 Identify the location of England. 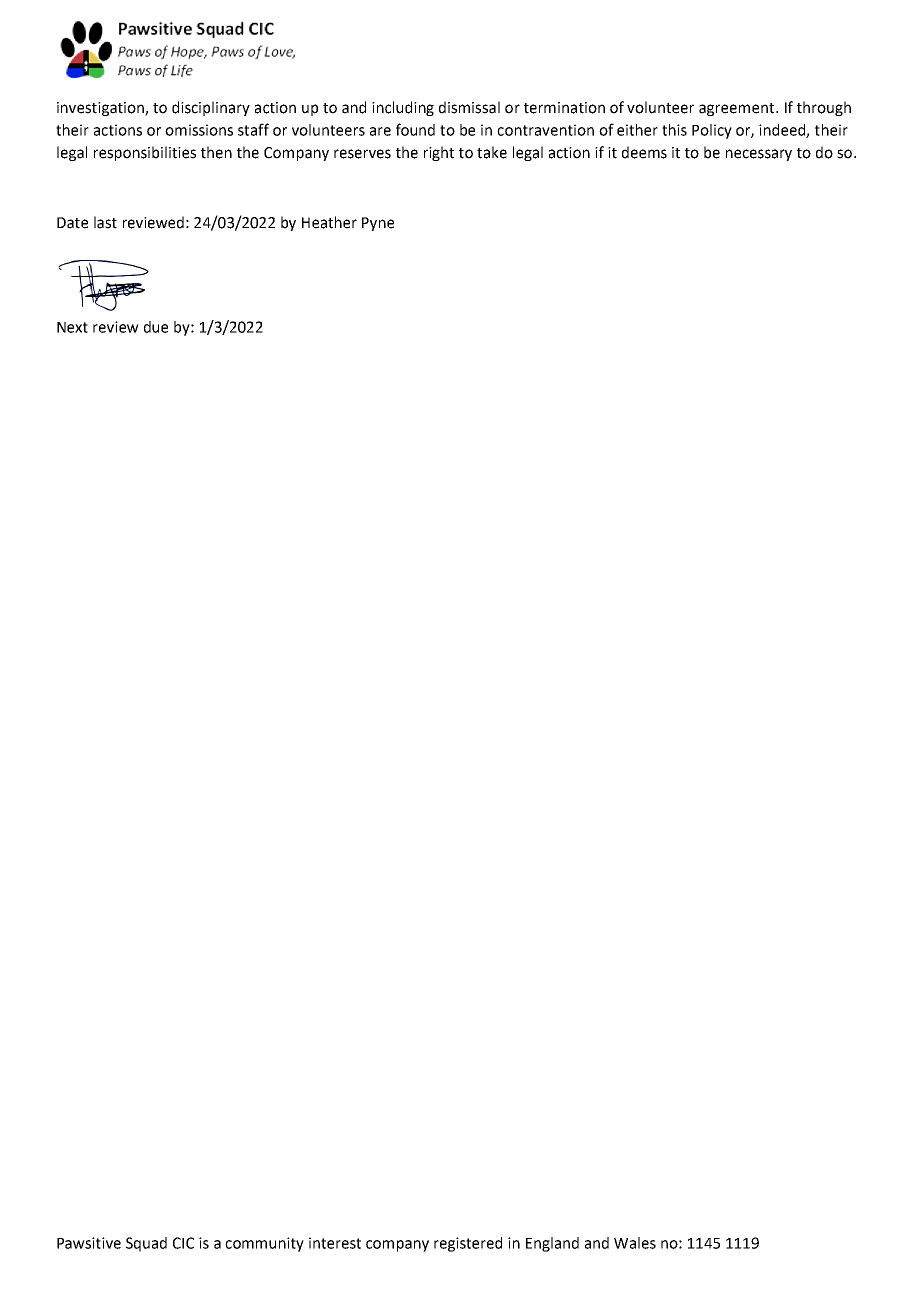
(552, 1244).
